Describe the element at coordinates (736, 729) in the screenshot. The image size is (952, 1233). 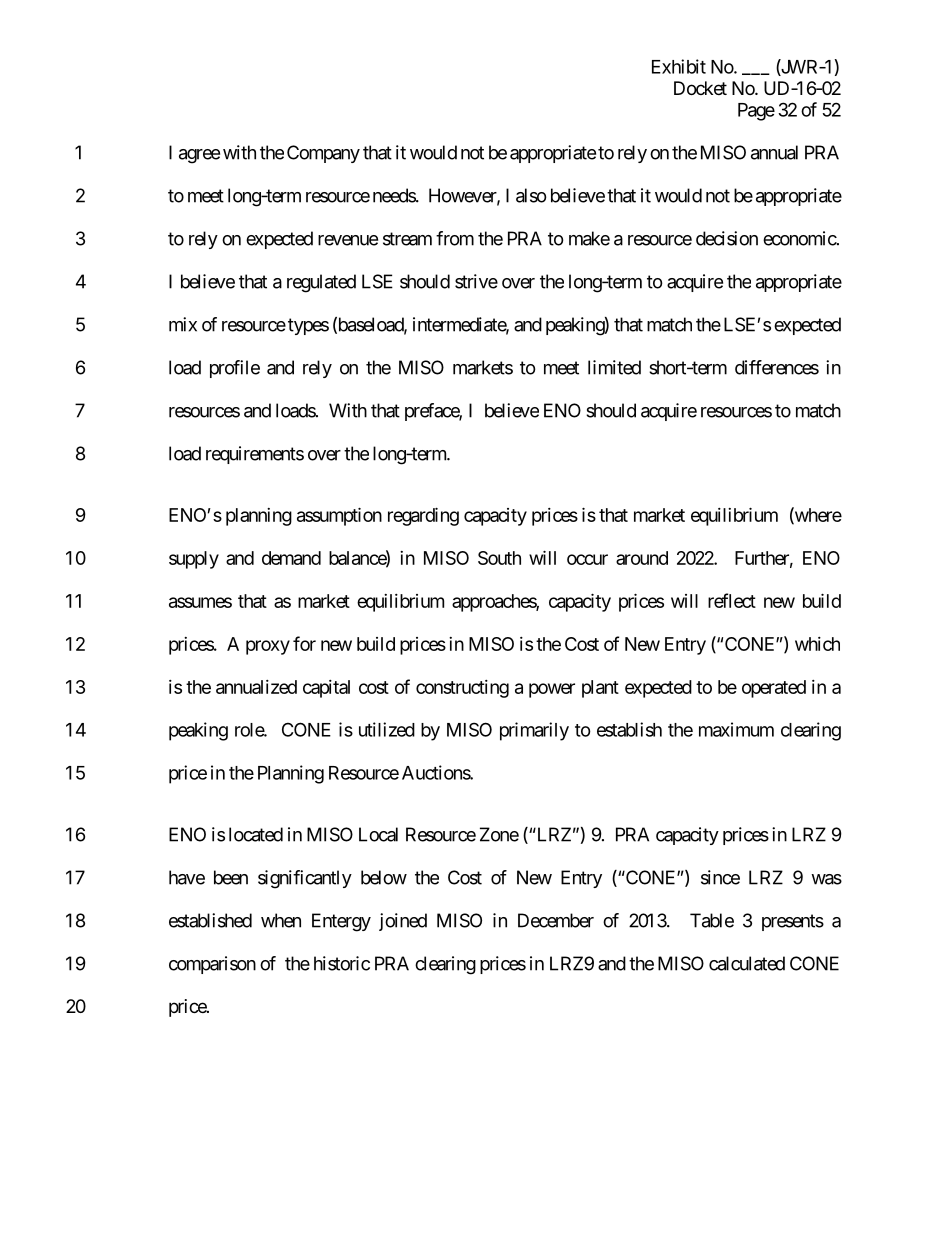
I see `maximum` at that location.
